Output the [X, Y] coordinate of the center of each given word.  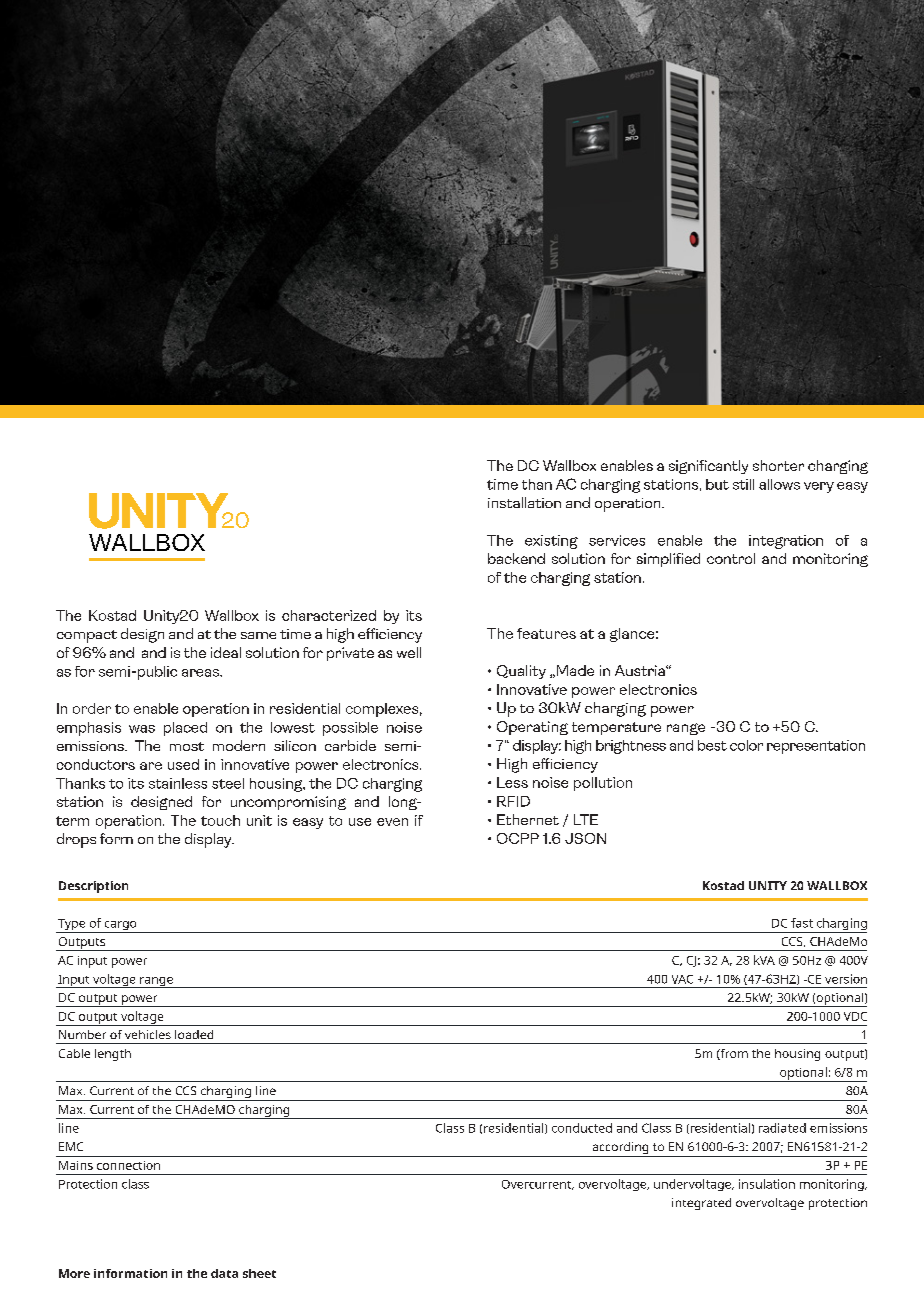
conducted [582, 1128]
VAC [682, 979]
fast [802, 923]
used [183, 764]
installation [524, 502]
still [743, 484]
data [224, 1273]
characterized [329, 615]
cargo [120, 927]
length [113, 1055]
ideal [226, 652]
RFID [513, 801]
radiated [782, 1128]
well [409, 652]
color [746, 745]
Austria [641, 670]
